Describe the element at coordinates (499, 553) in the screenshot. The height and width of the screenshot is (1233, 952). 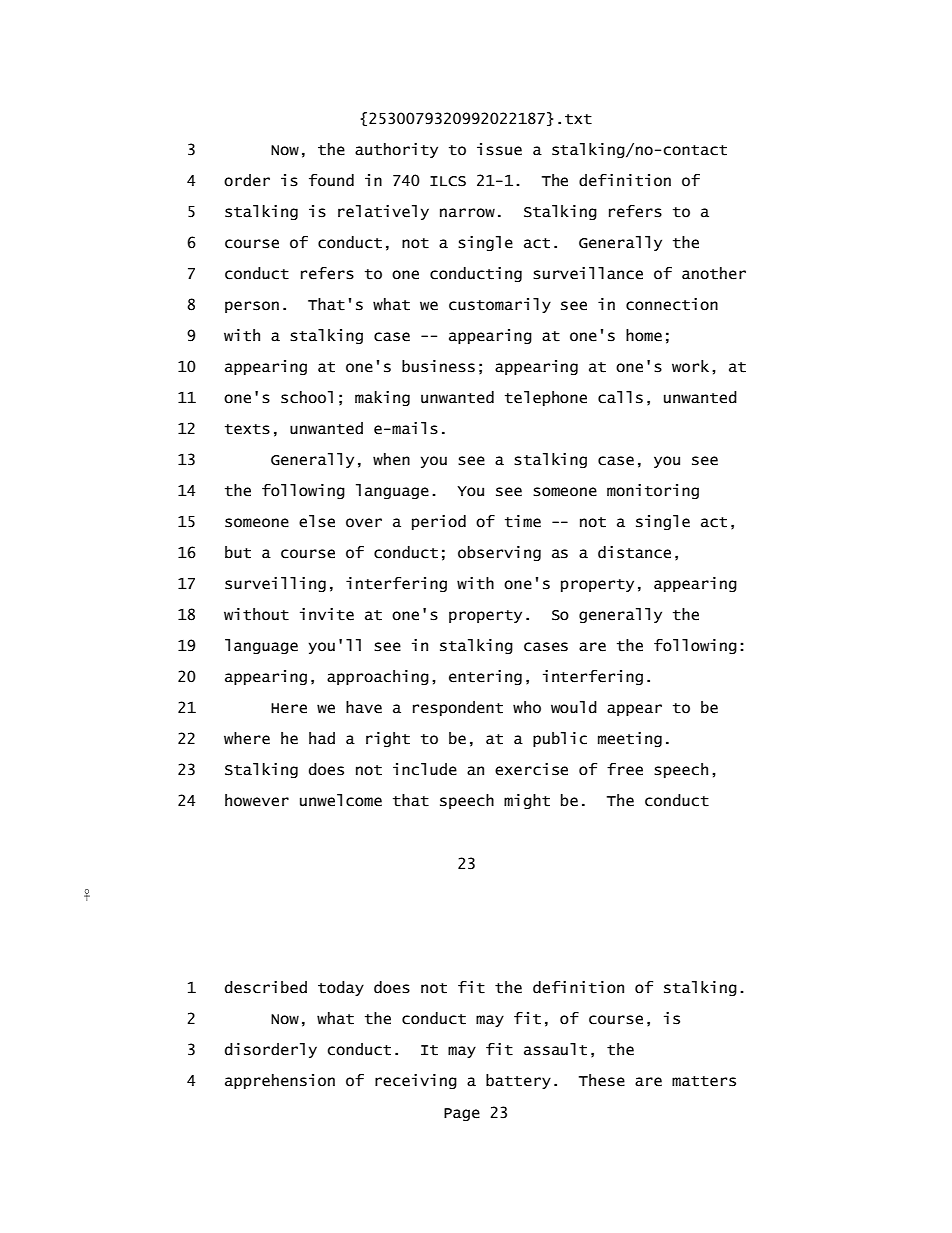
I see `observing` at that location.
